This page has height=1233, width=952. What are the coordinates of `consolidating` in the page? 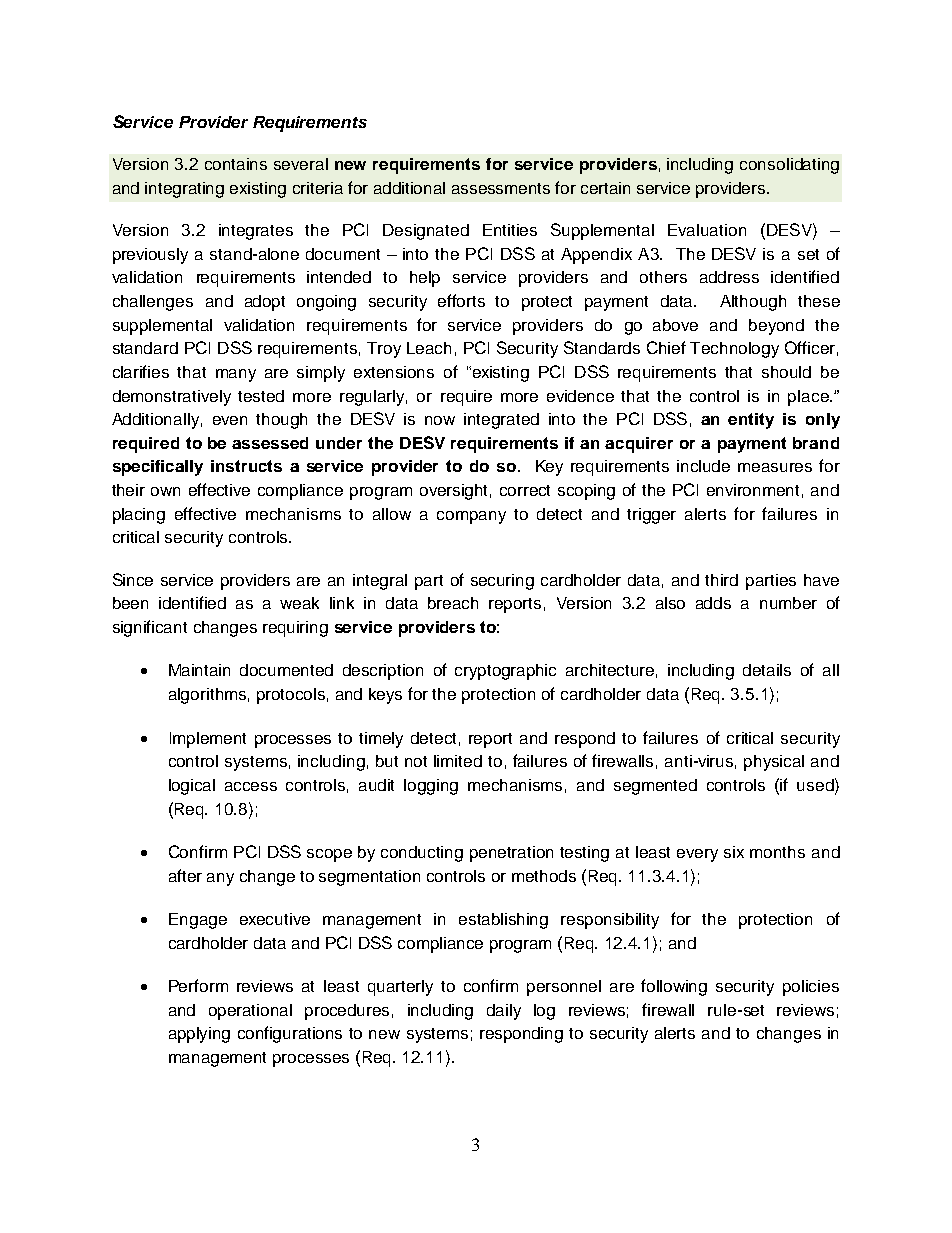 It's located at (789, 166).
